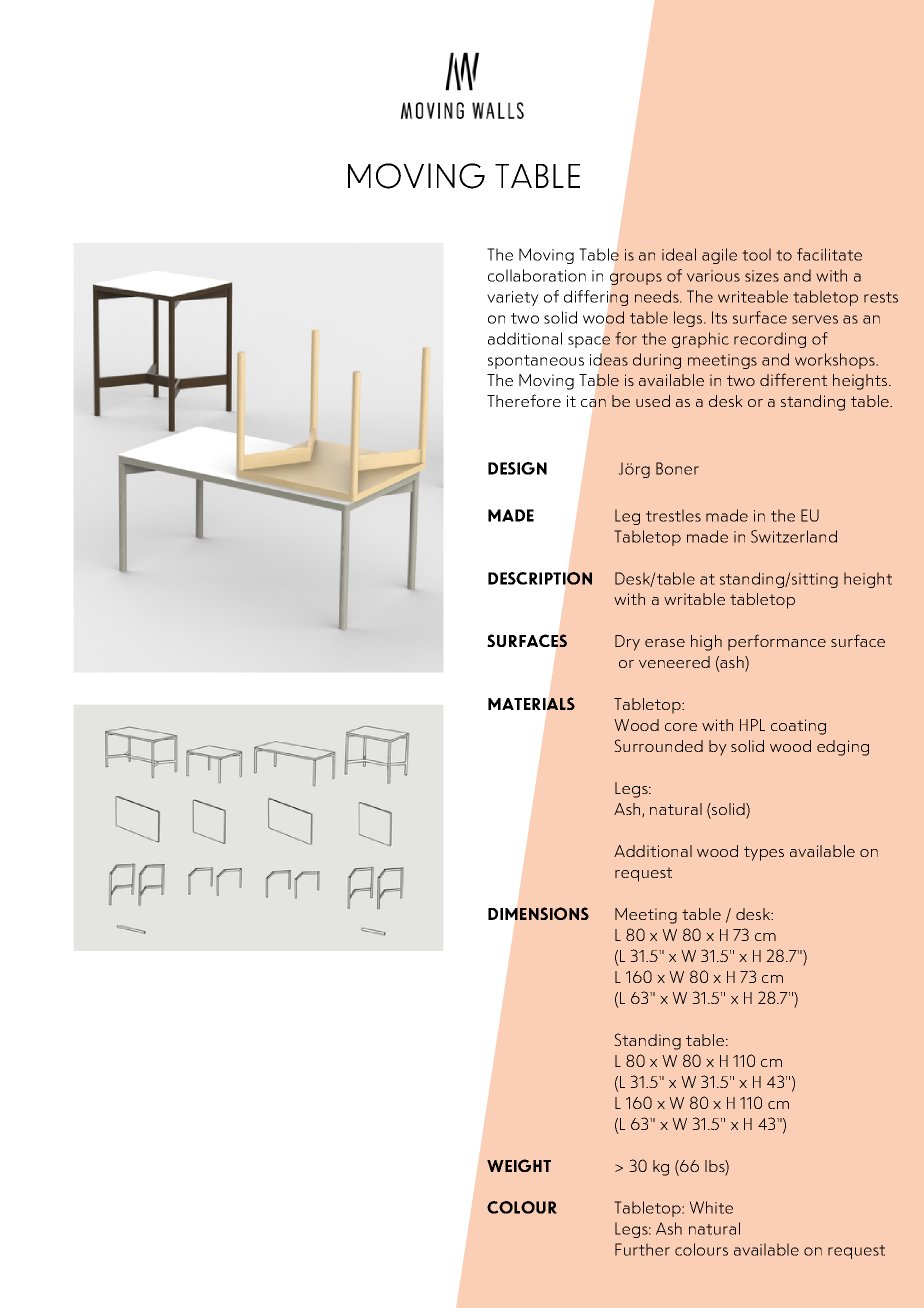  I want to click on collaboration, so click(537, 275).
